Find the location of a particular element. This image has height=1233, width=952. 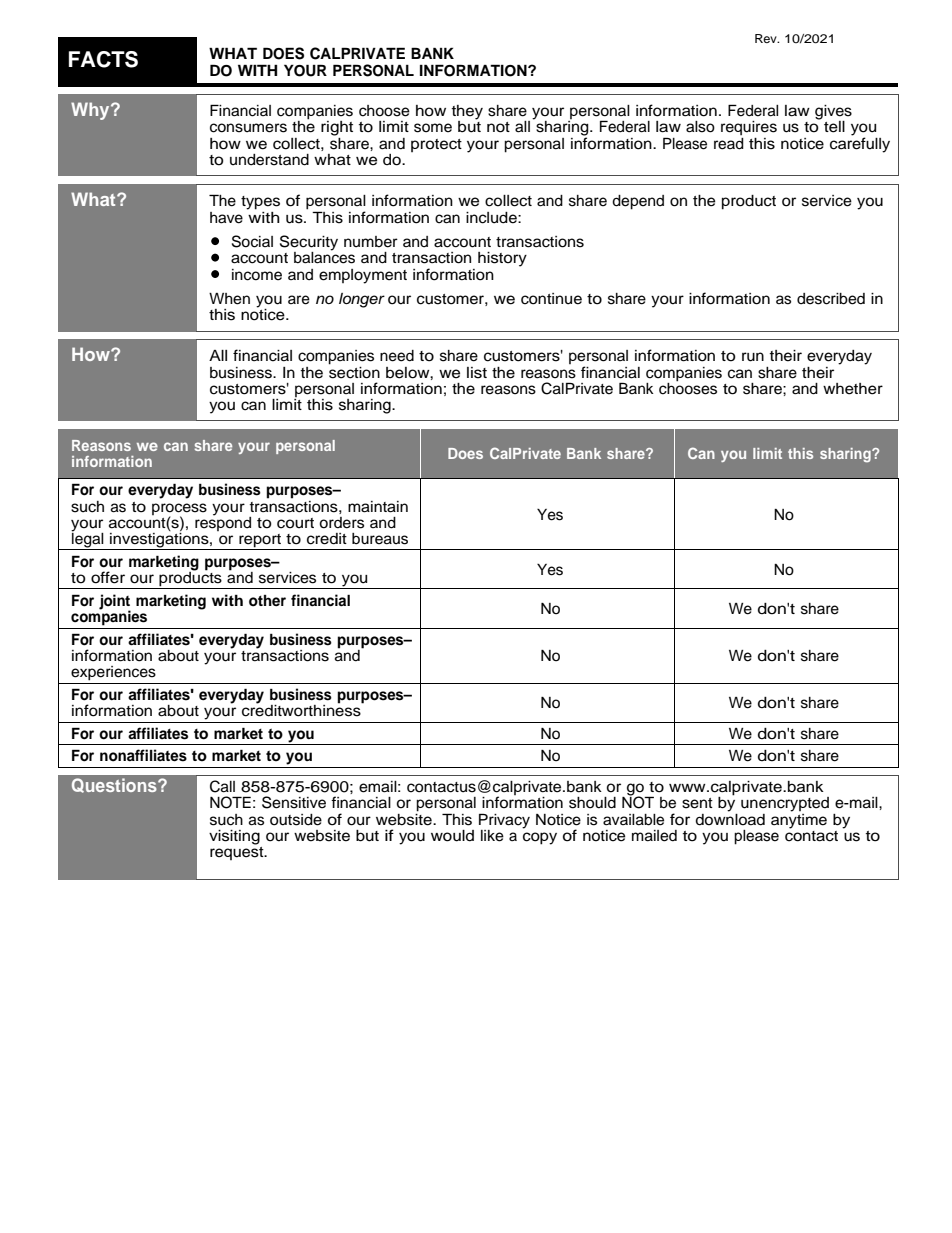

unencrypted is located at coordinates (785, 804).
